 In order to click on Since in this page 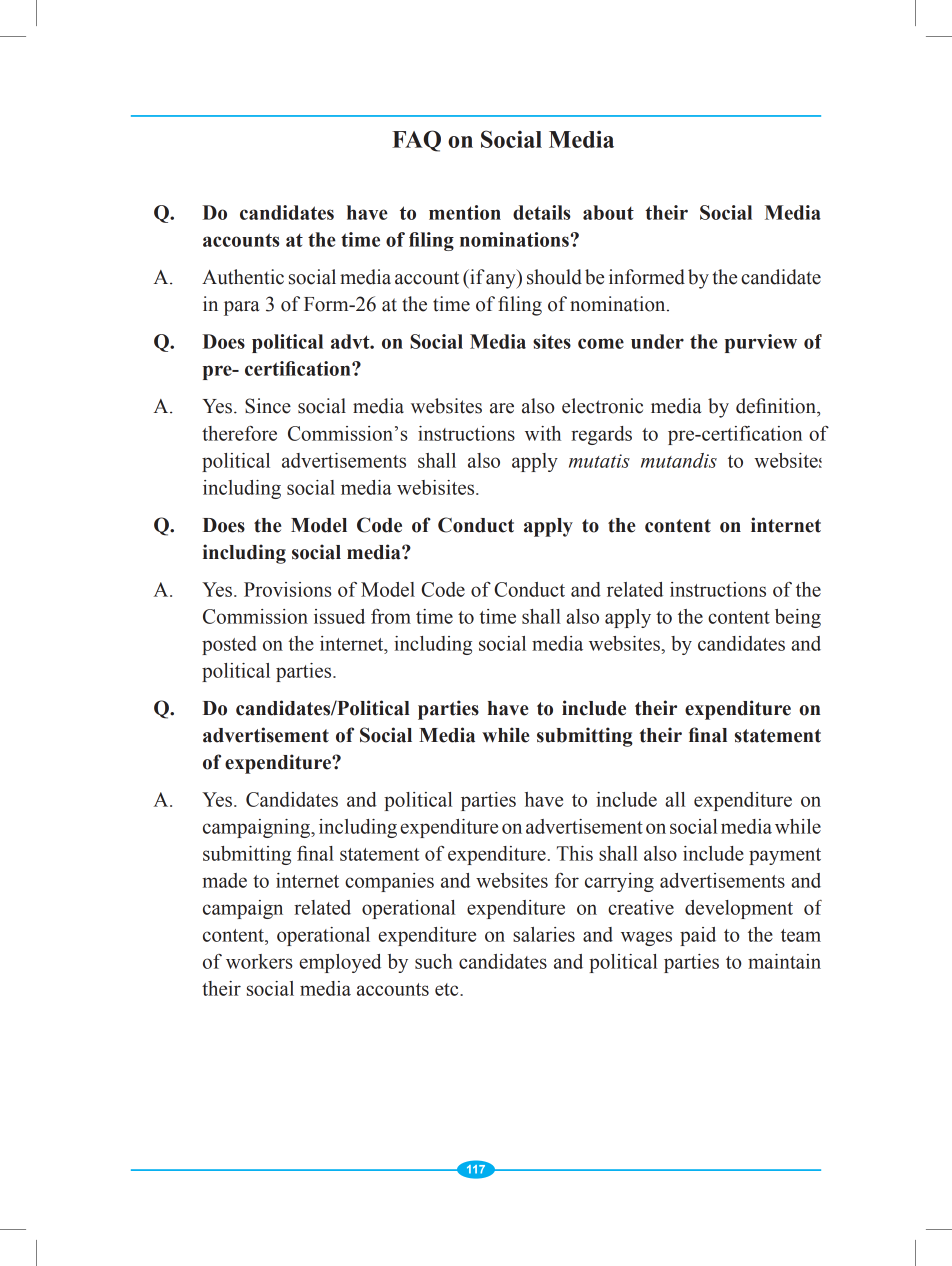, I will do `click(268, 406)`.
